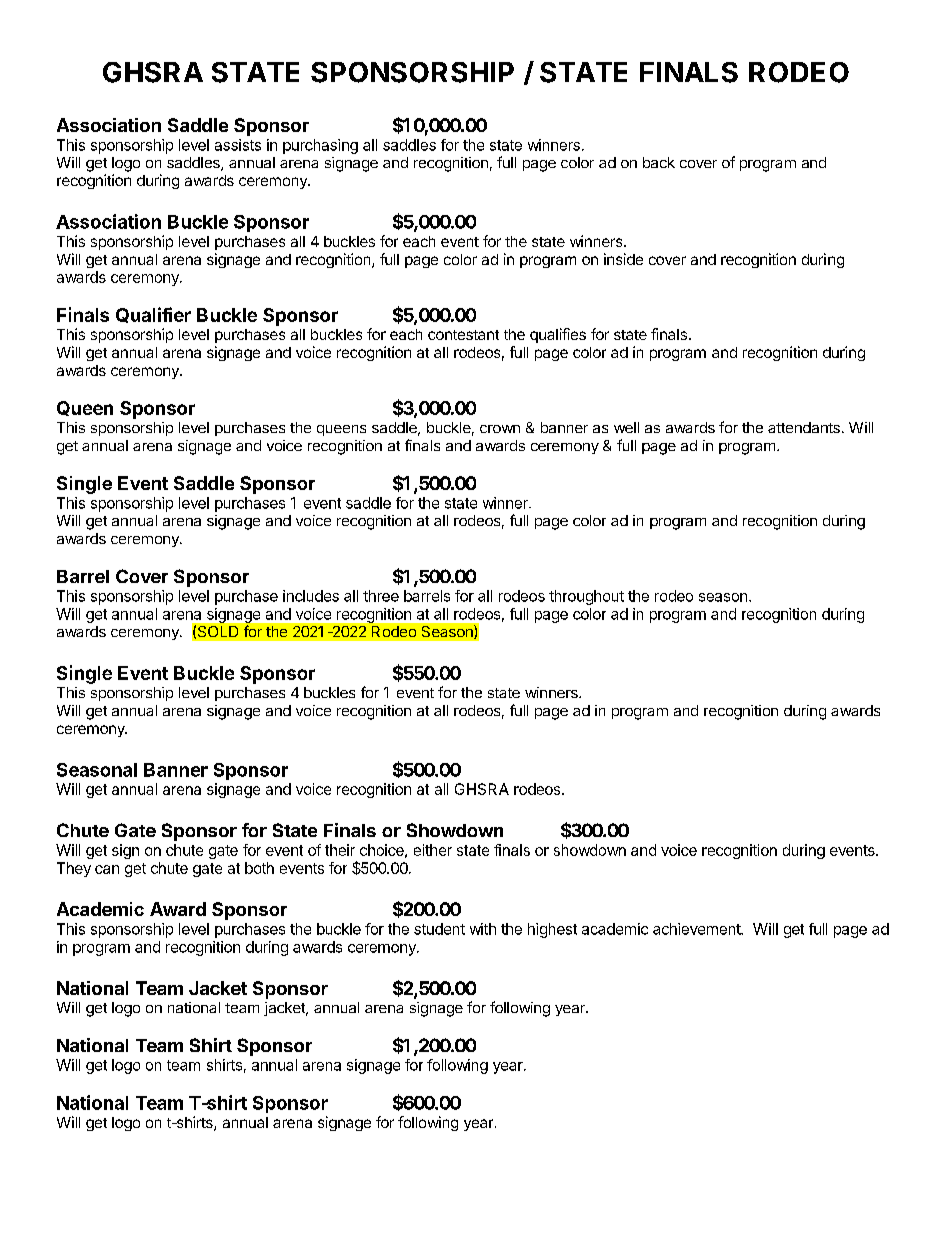 The width and height of the document is (952, 1233). What do you see at coordinates (311, 596) in the document?
I see `includes` at bounding box center [311, 596].
